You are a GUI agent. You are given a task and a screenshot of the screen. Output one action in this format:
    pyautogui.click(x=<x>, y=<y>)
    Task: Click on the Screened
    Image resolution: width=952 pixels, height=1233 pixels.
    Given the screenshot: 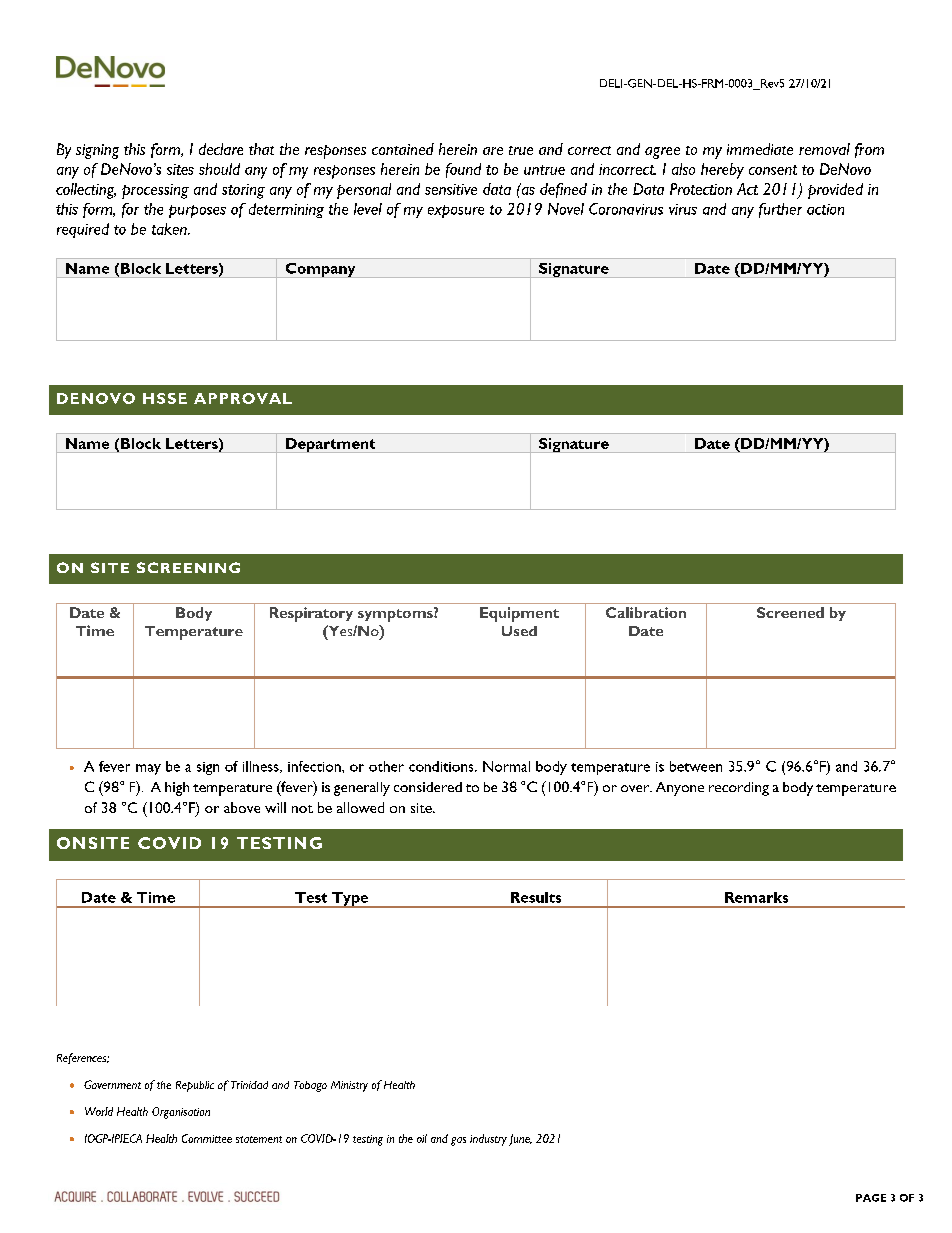 What is the action you would take?
    pyautogui.click(x=790, y=612)
